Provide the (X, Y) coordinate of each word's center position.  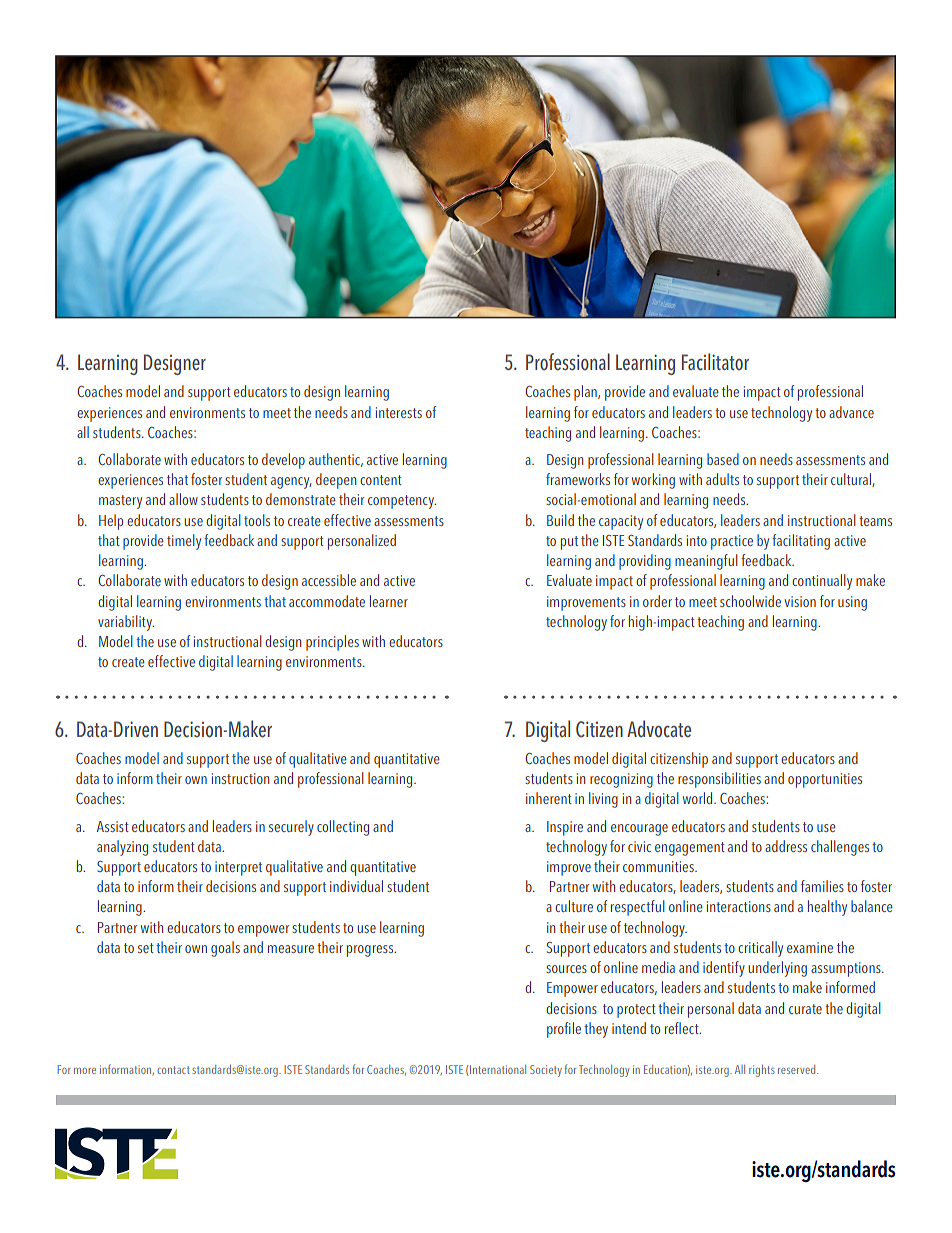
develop (283, 461)
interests (399, 412)
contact (173, 1070)
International (498, 1069)
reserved (798, 1069)
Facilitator (715, 362)
